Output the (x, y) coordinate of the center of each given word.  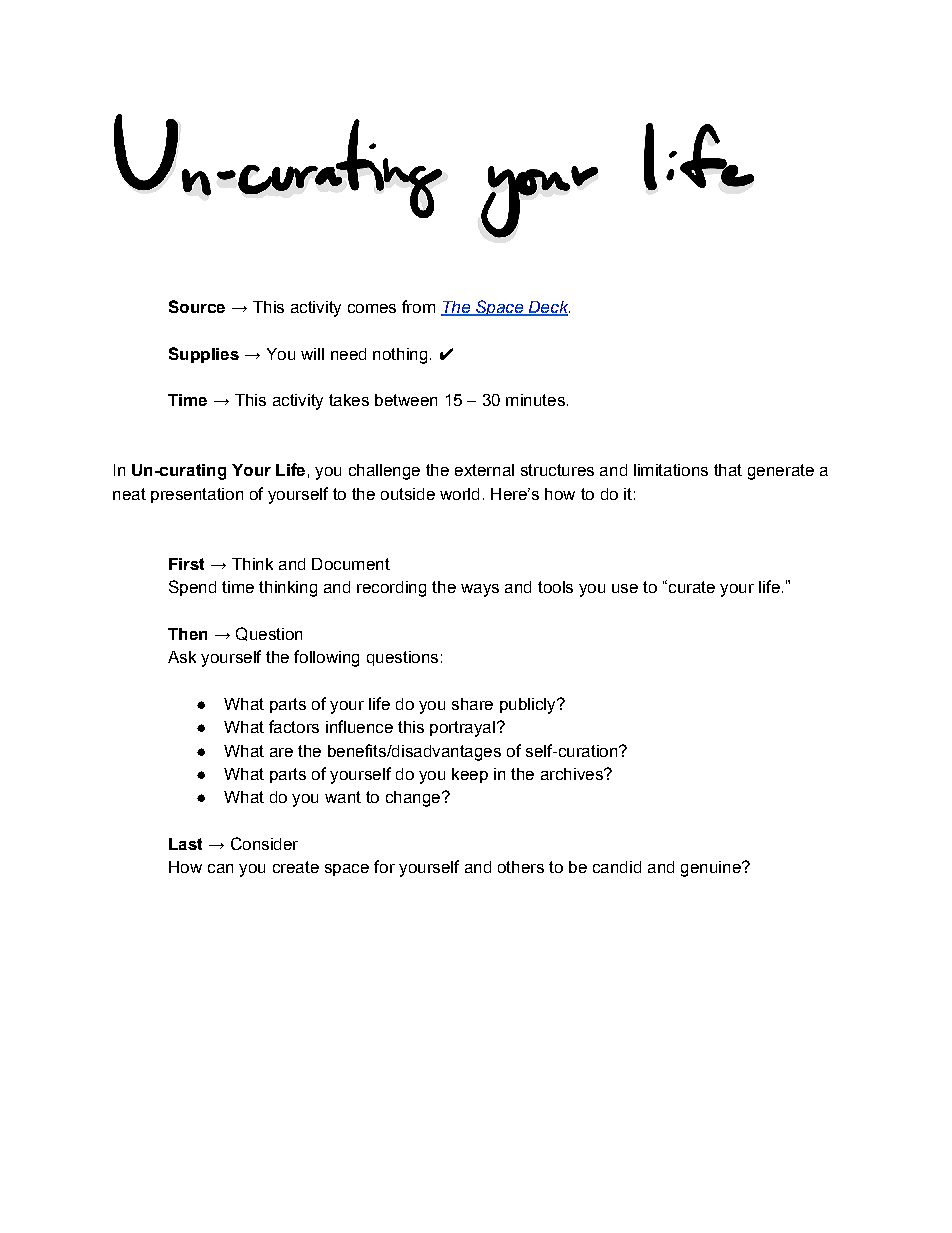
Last (185, 844)
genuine (712, 869)
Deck (548, 308)
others (521, 867)
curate (690, 586)
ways (480, 590)
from (418, 306)
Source (197, 306)
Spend (192, 588)
